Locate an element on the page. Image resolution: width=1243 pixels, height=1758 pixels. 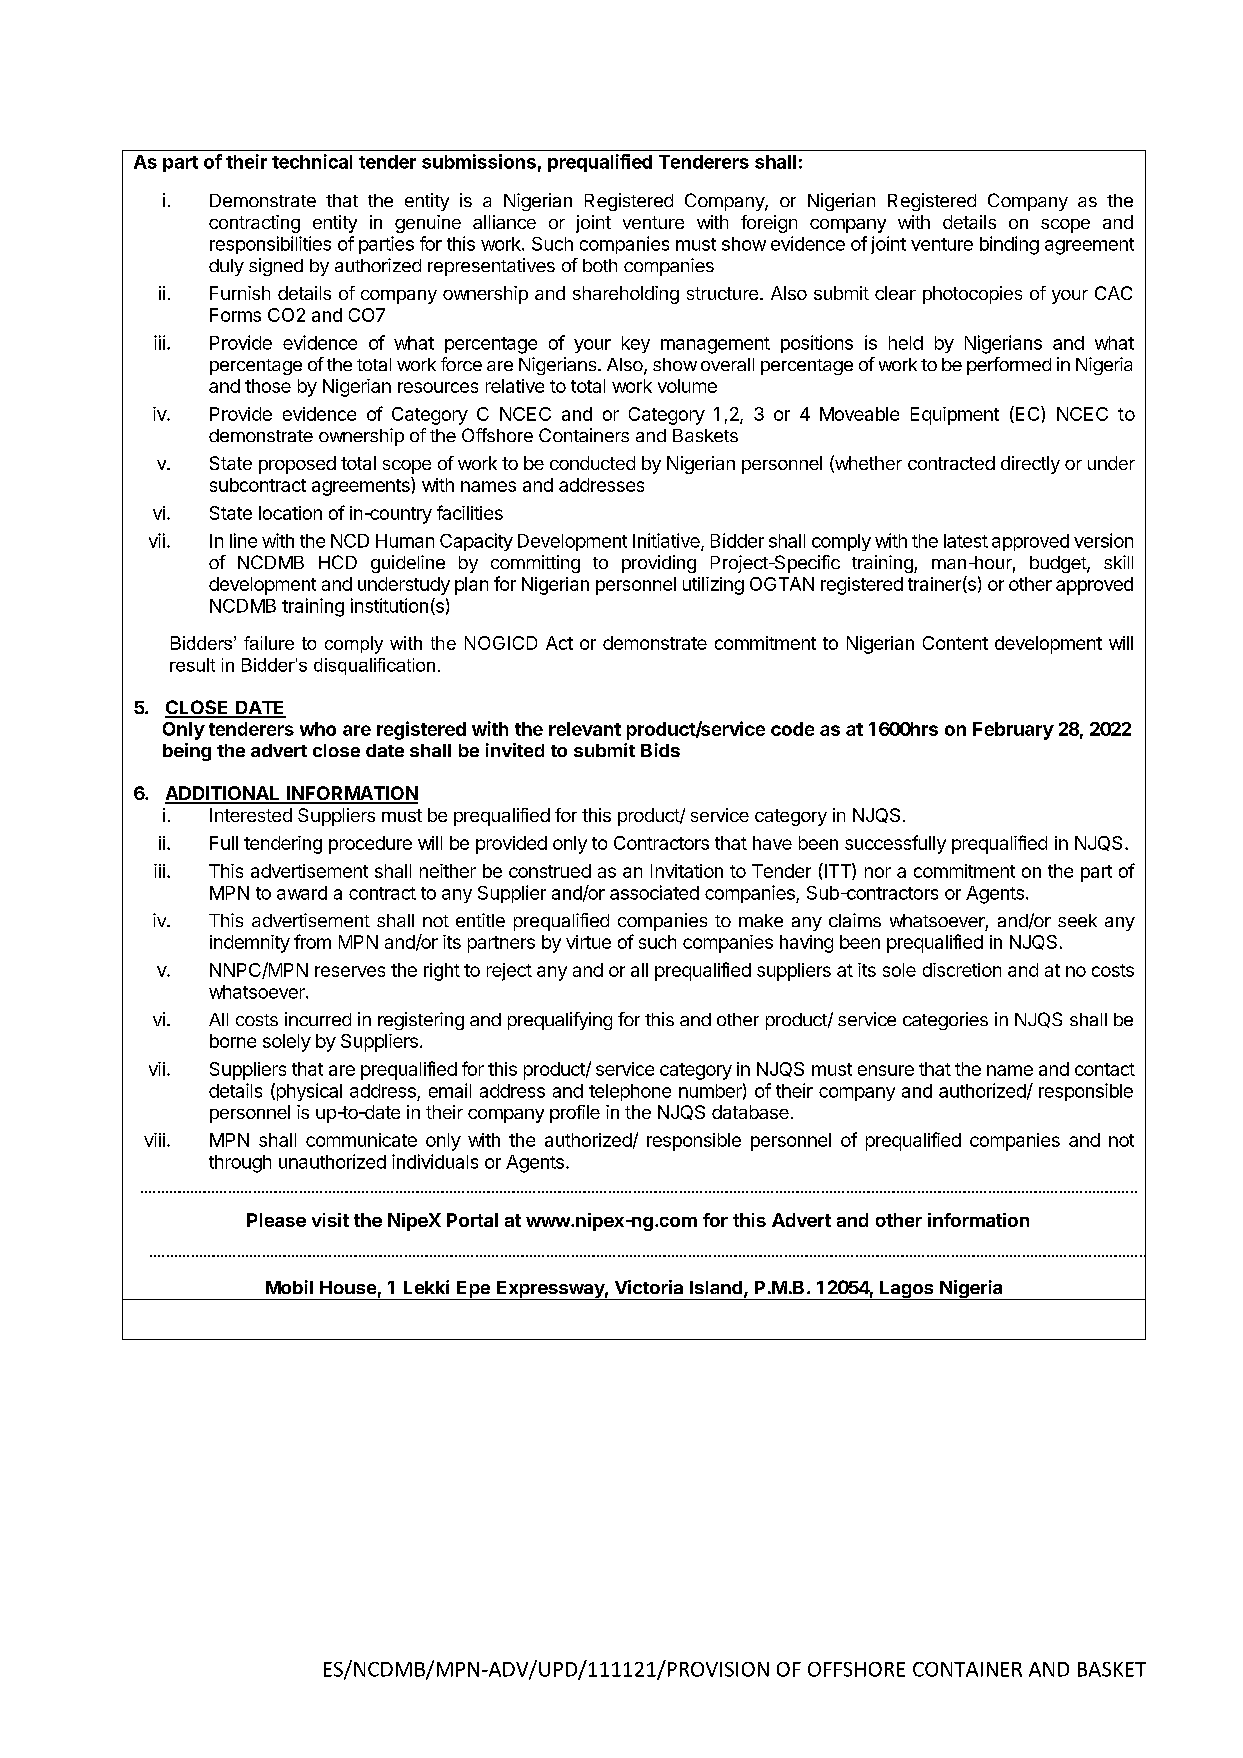
Mobil is located at coordinates (289, 1287).
